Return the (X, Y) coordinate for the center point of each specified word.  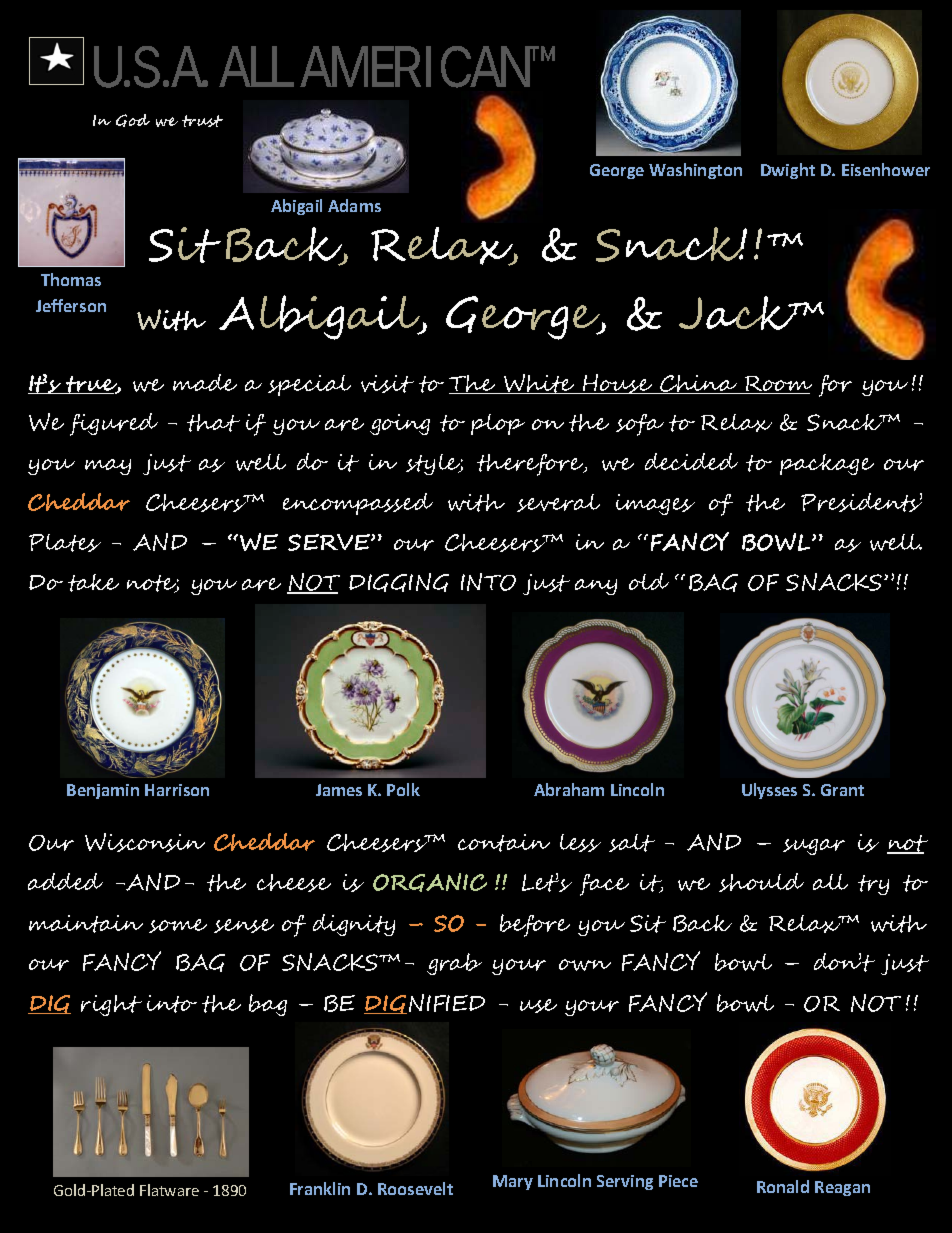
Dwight (788, 171)
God (133, 120)
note (153, 584)
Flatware (169, 1190)
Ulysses (769, 791)
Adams (354, 205)
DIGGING (399, 582)
